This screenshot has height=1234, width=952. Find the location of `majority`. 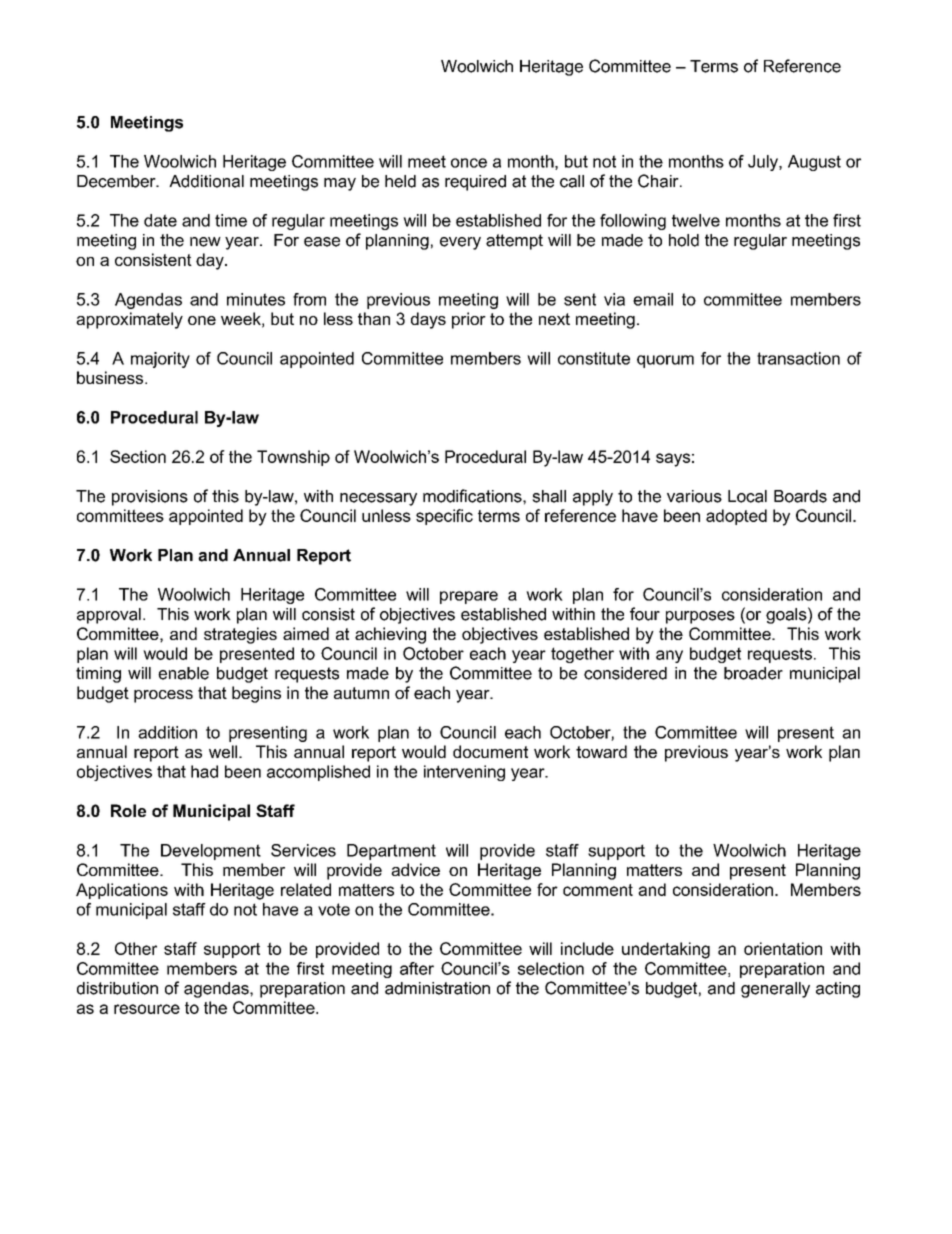

majority is located at coordinates (160, 360).
